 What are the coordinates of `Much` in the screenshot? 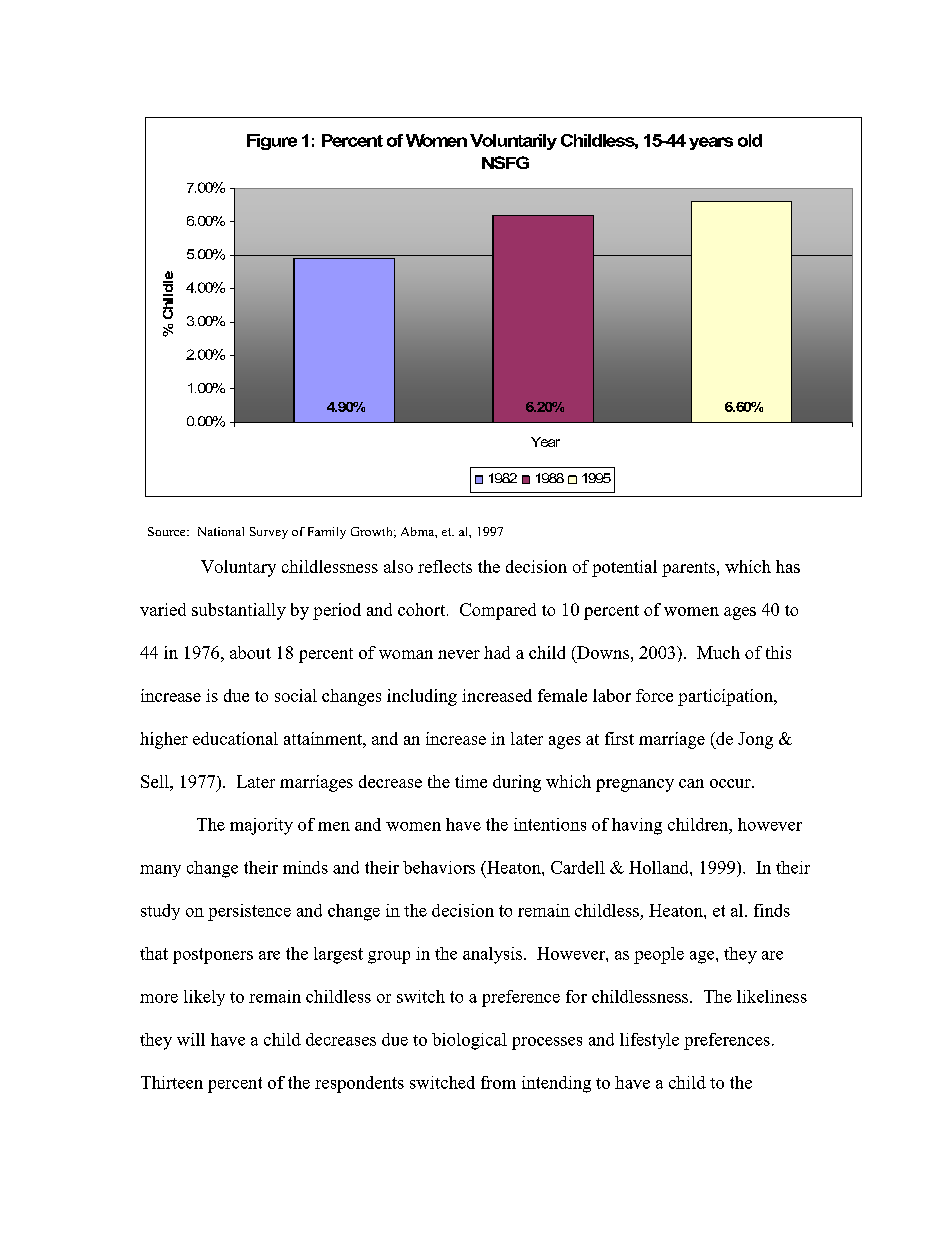 It's located at (718, 652).
